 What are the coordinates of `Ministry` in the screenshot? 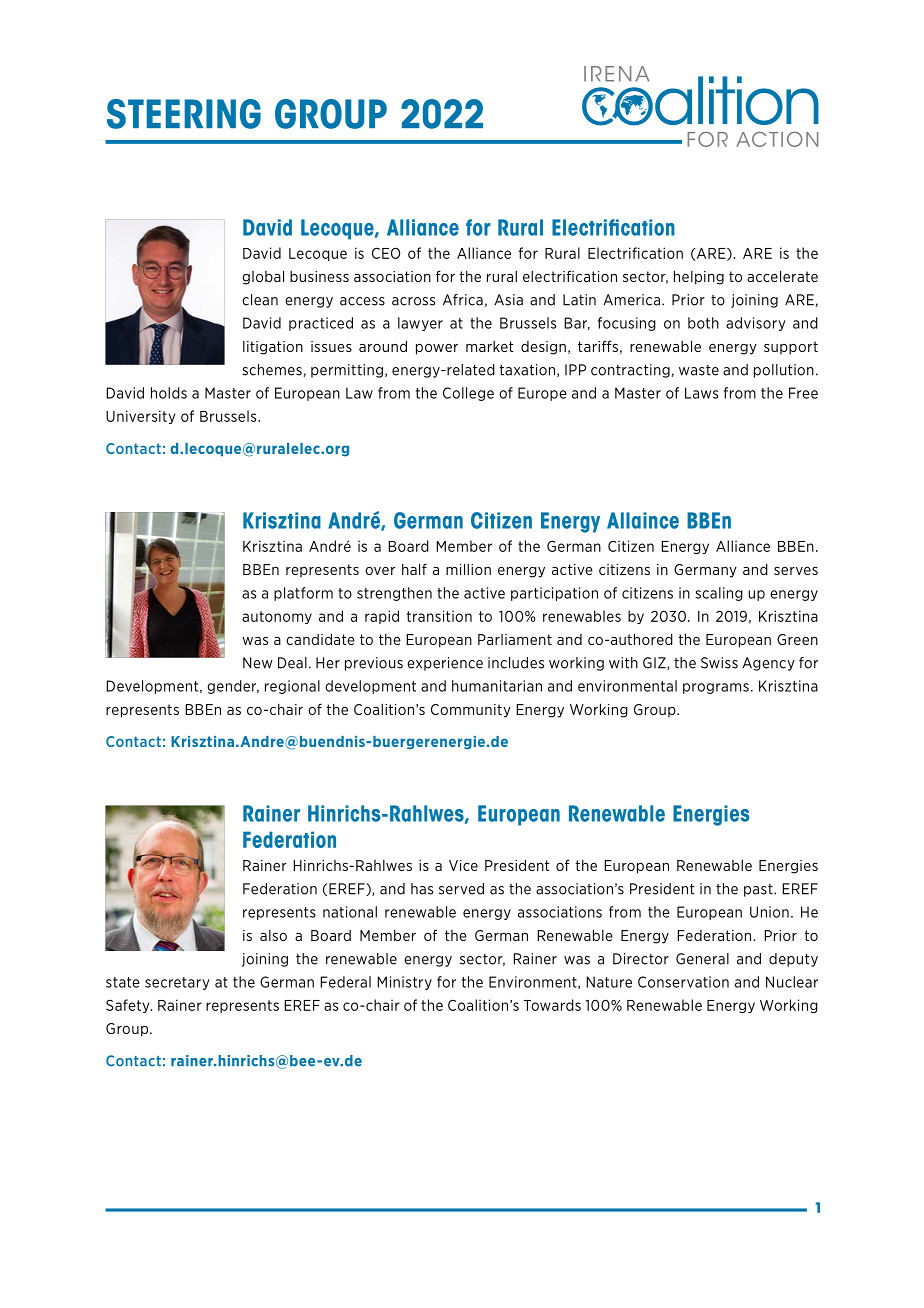 It's located at (404, 983).
